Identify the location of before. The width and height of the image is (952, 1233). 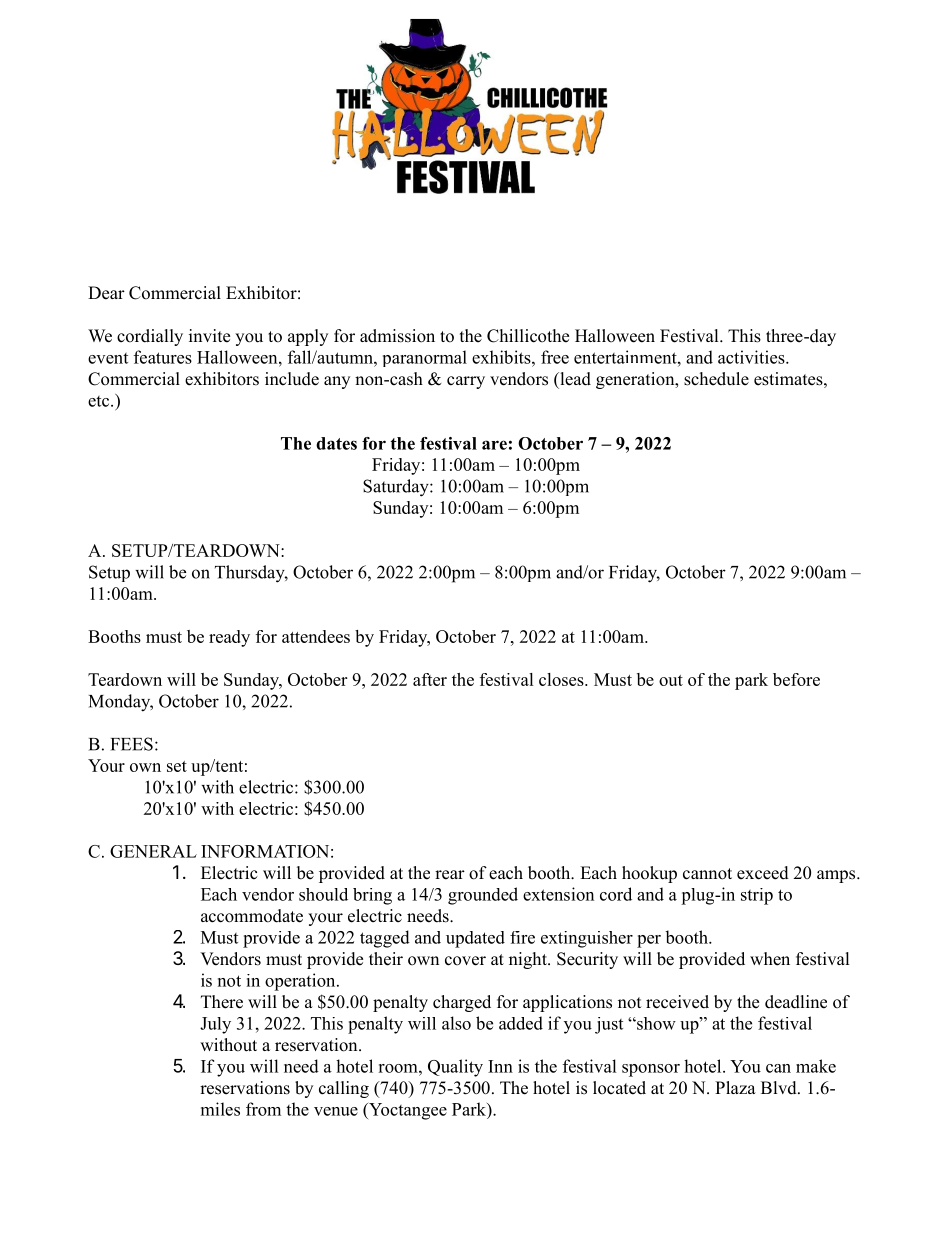
(796, 679).
